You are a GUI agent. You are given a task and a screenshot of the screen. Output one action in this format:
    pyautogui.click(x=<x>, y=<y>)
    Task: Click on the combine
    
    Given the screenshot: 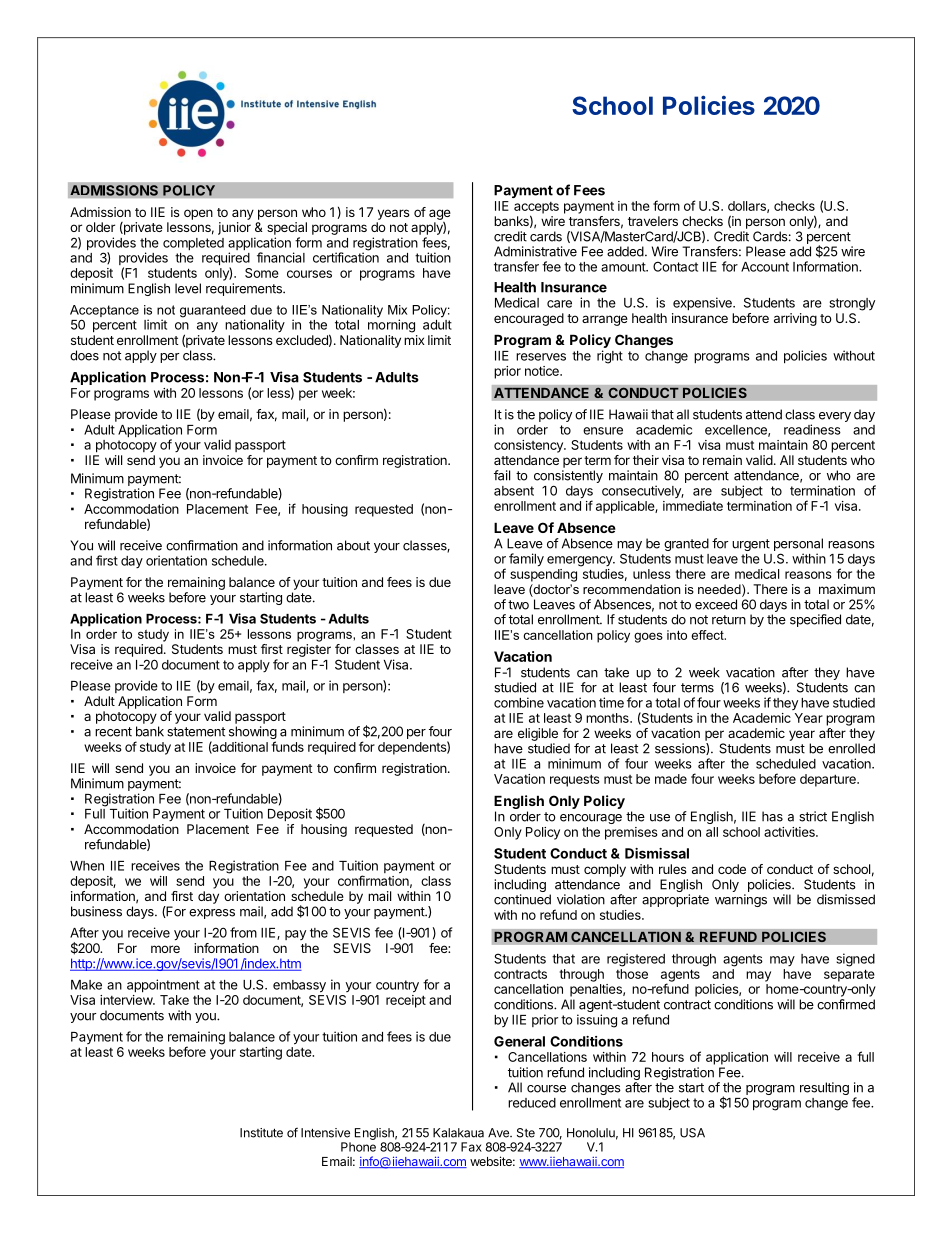 What is the action you would take?
    pyautogui.click(x=519, y=702)
